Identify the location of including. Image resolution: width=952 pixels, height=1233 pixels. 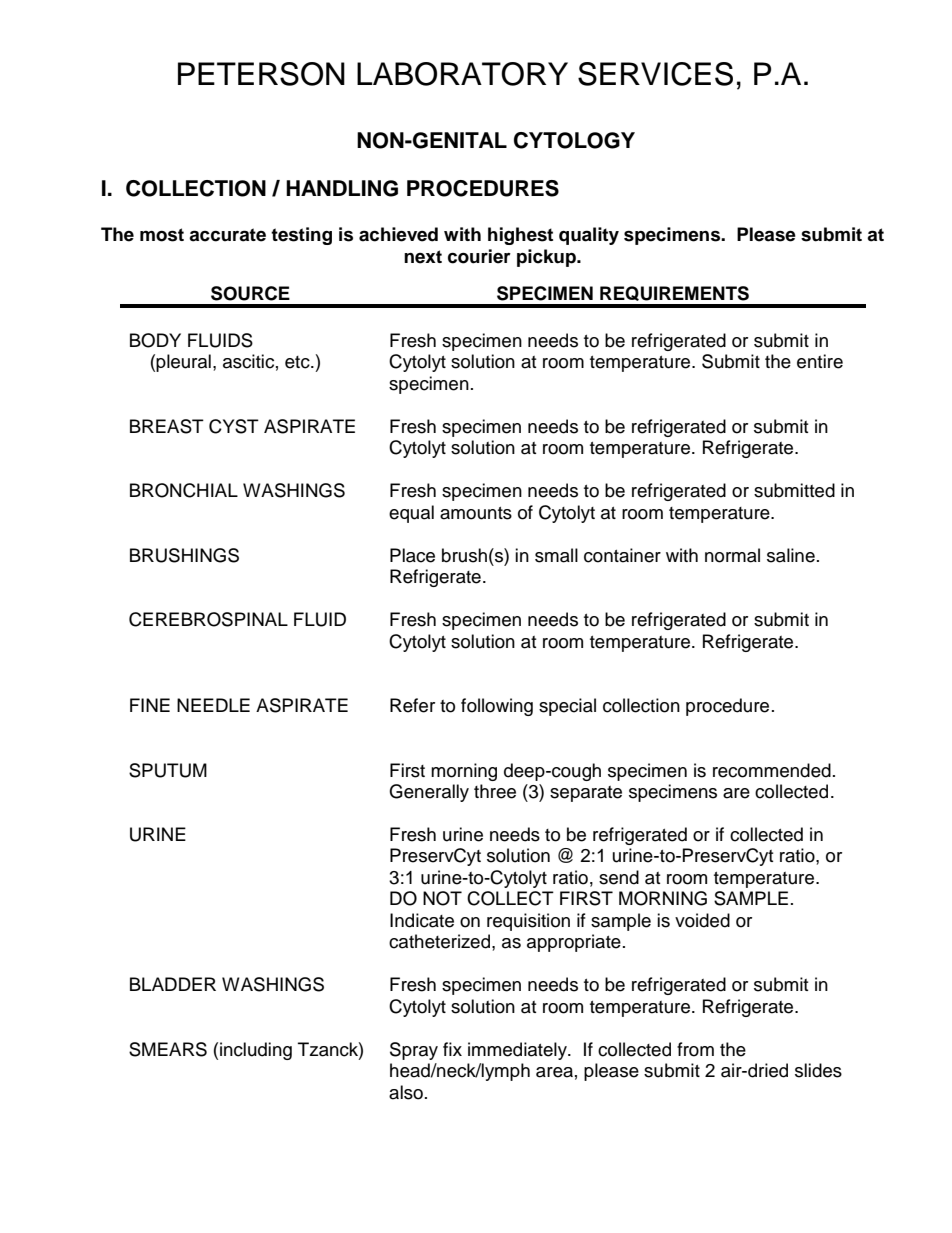
(256, 1051).
